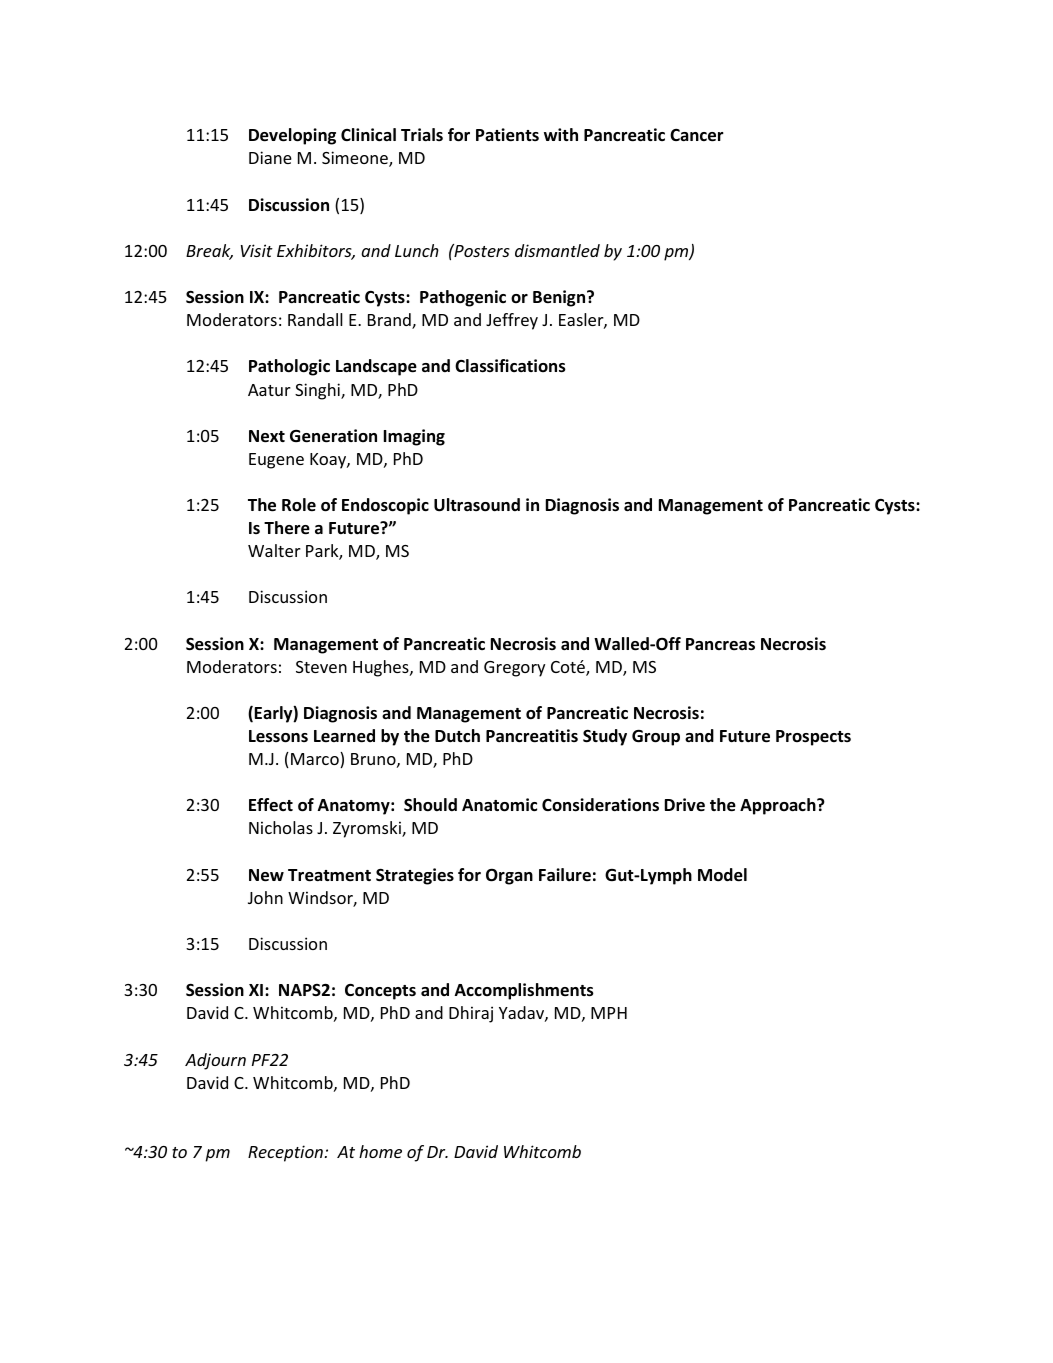  I want to click on Reception, so click(285, 1153).
